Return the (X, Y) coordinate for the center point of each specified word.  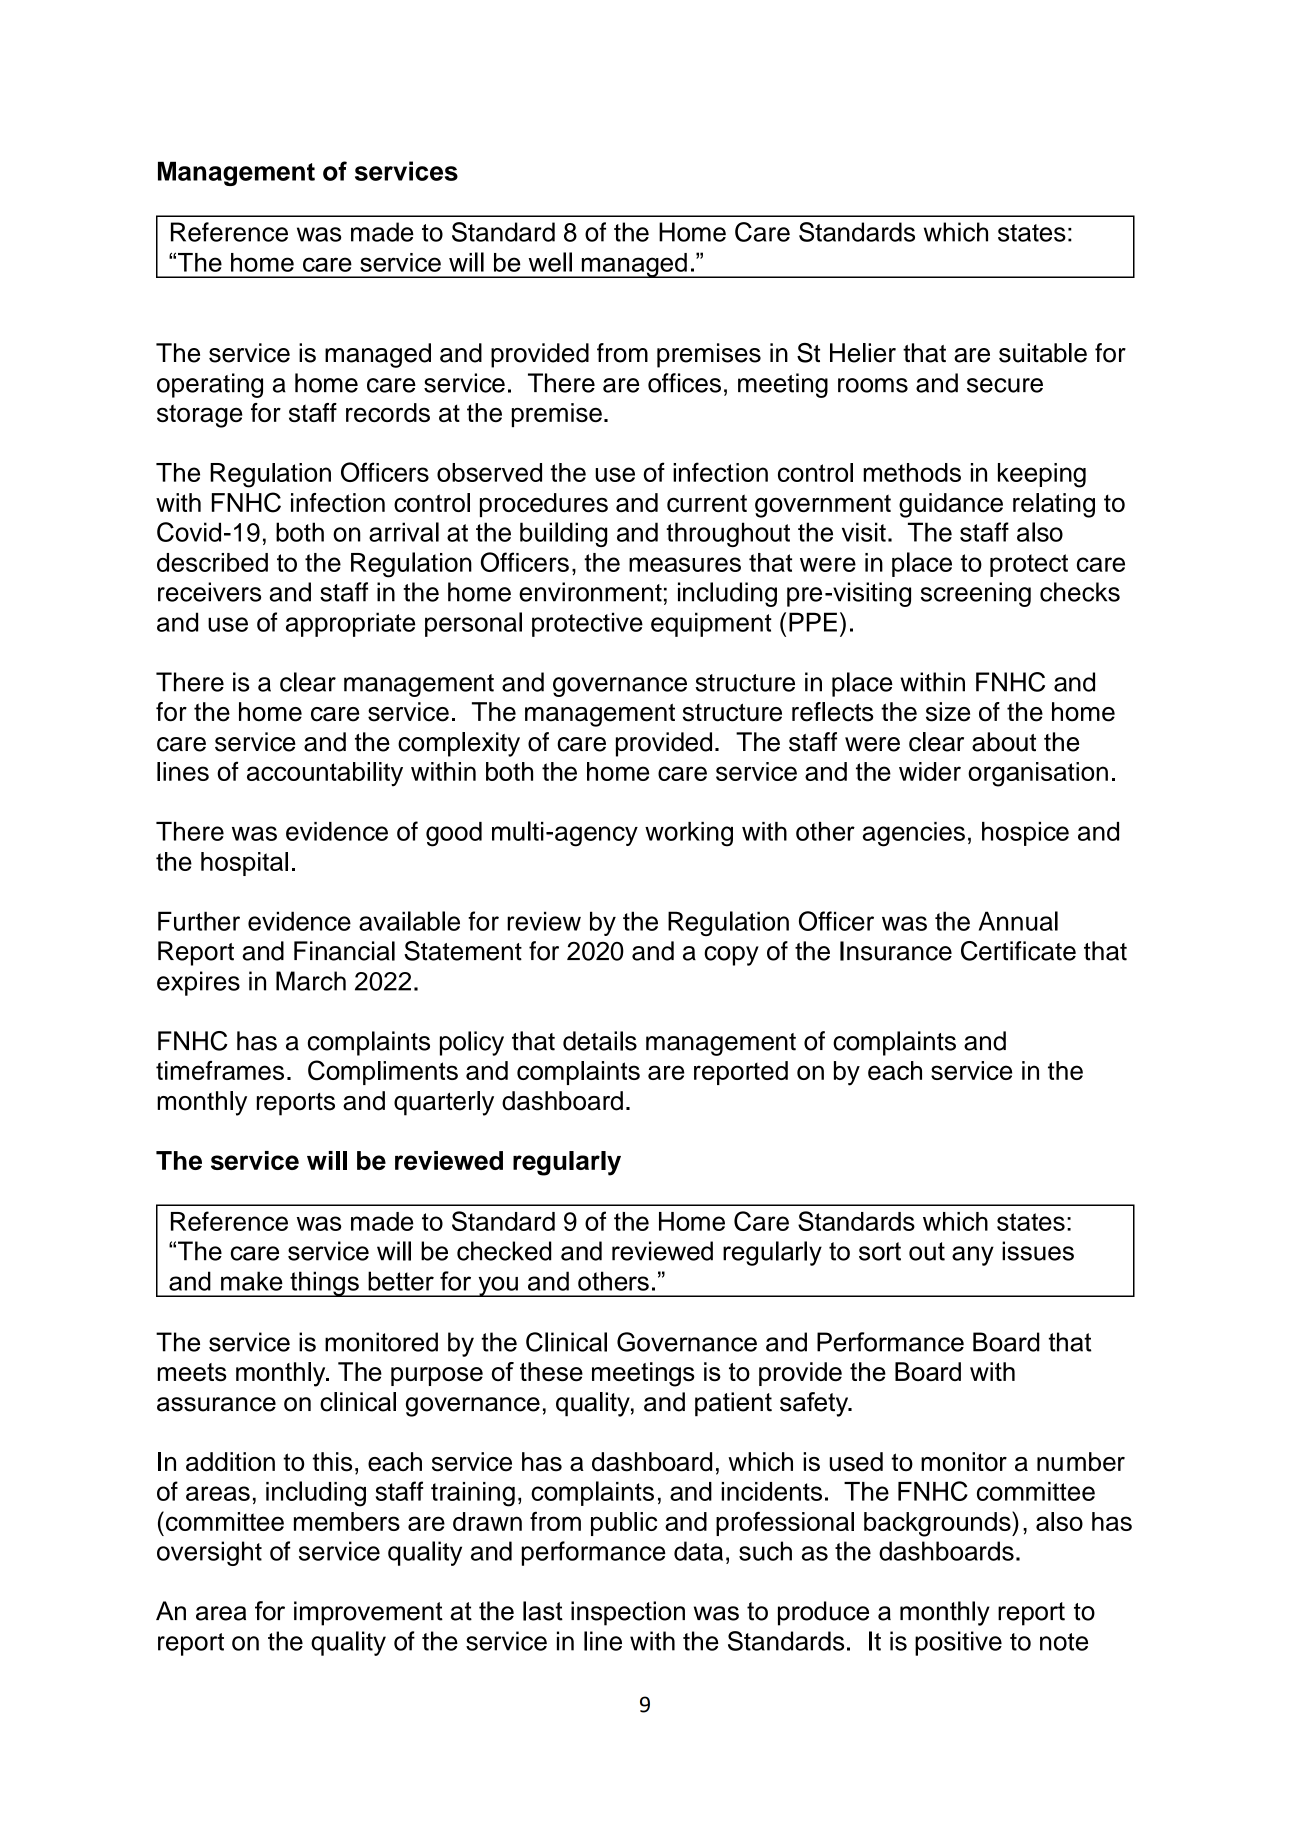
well (550, 262)
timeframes (220, 1070)
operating (210, 385)
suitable (1043, 353)
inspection (628, 1613)
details (600, 1041)
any (973, 1256)
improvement (368, 1613)
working (689, 834)
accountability (325, 774)
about (1004, 742)
